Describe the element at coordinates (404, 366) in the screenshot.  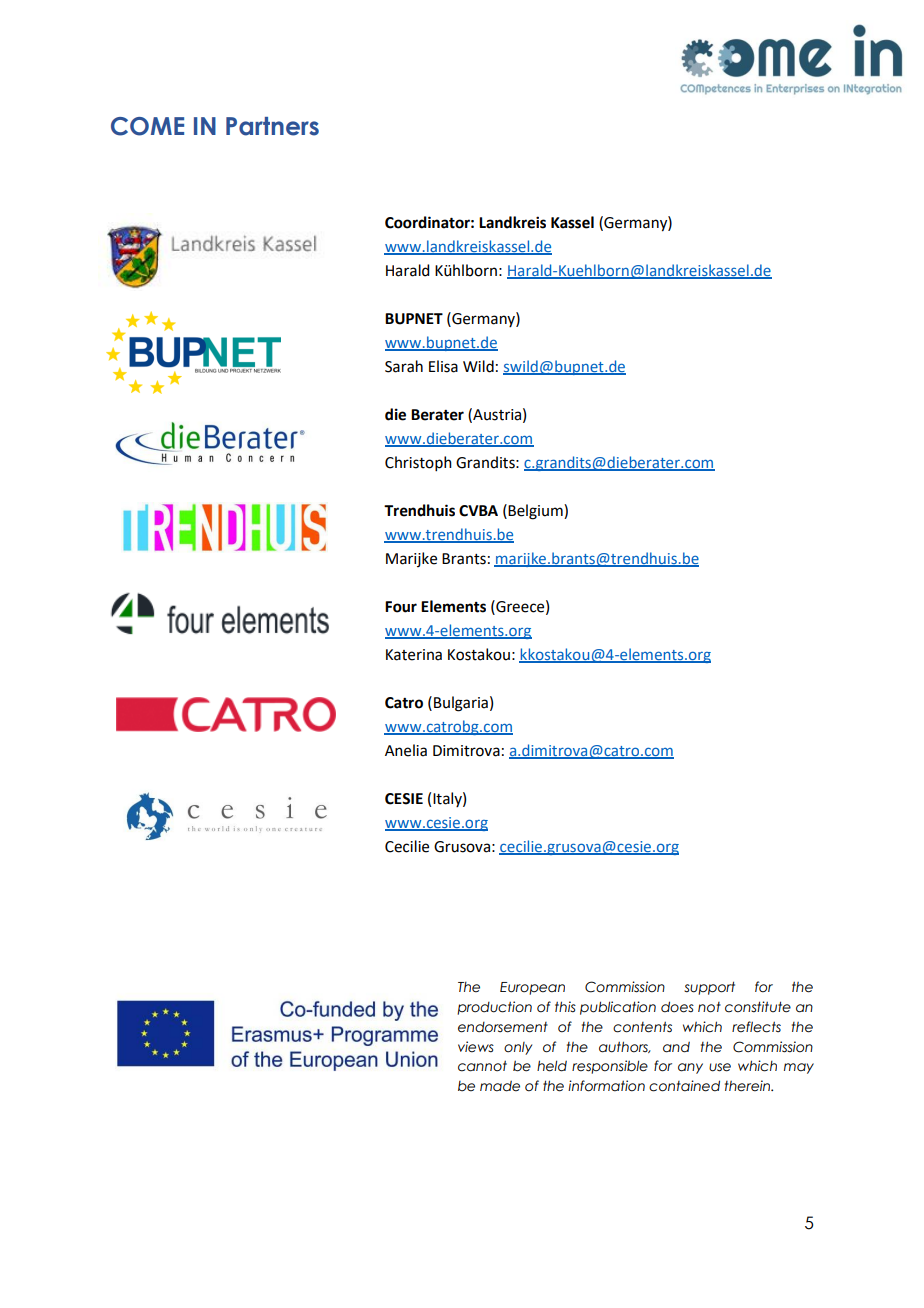
I see `Sarah` at that location.
